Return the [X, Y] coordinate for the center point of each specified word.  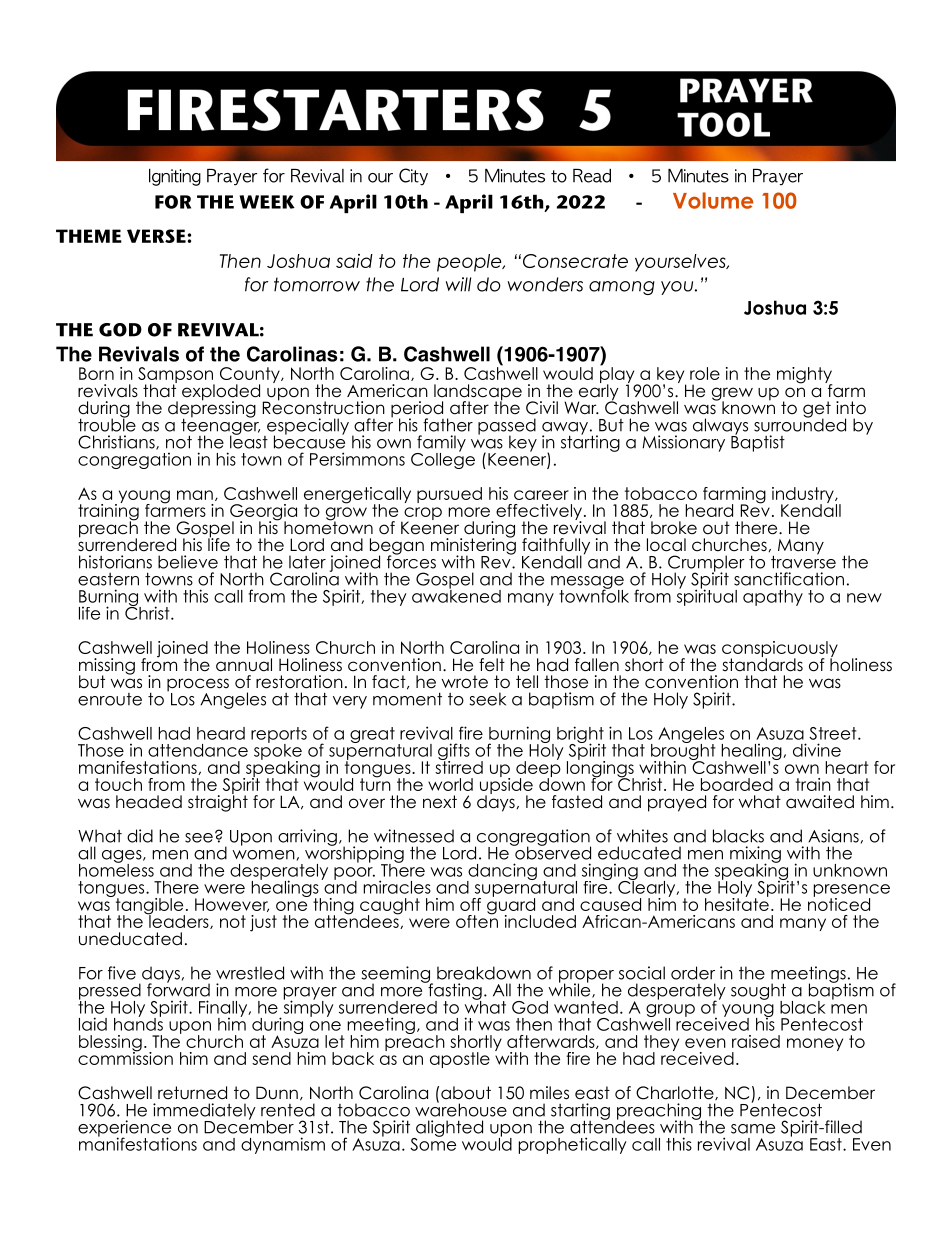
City [413, 177]
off [470, 904]
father [448, 425]
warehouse [461, 1109]
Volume [713, 200]
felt [492, 665]
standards [762, 664]
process [198, 686]
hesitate [737, 903]
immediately [204, 1112]
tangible [149, 906]
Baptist [758, 442]
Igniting [175, 177]
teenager [220, 426]
